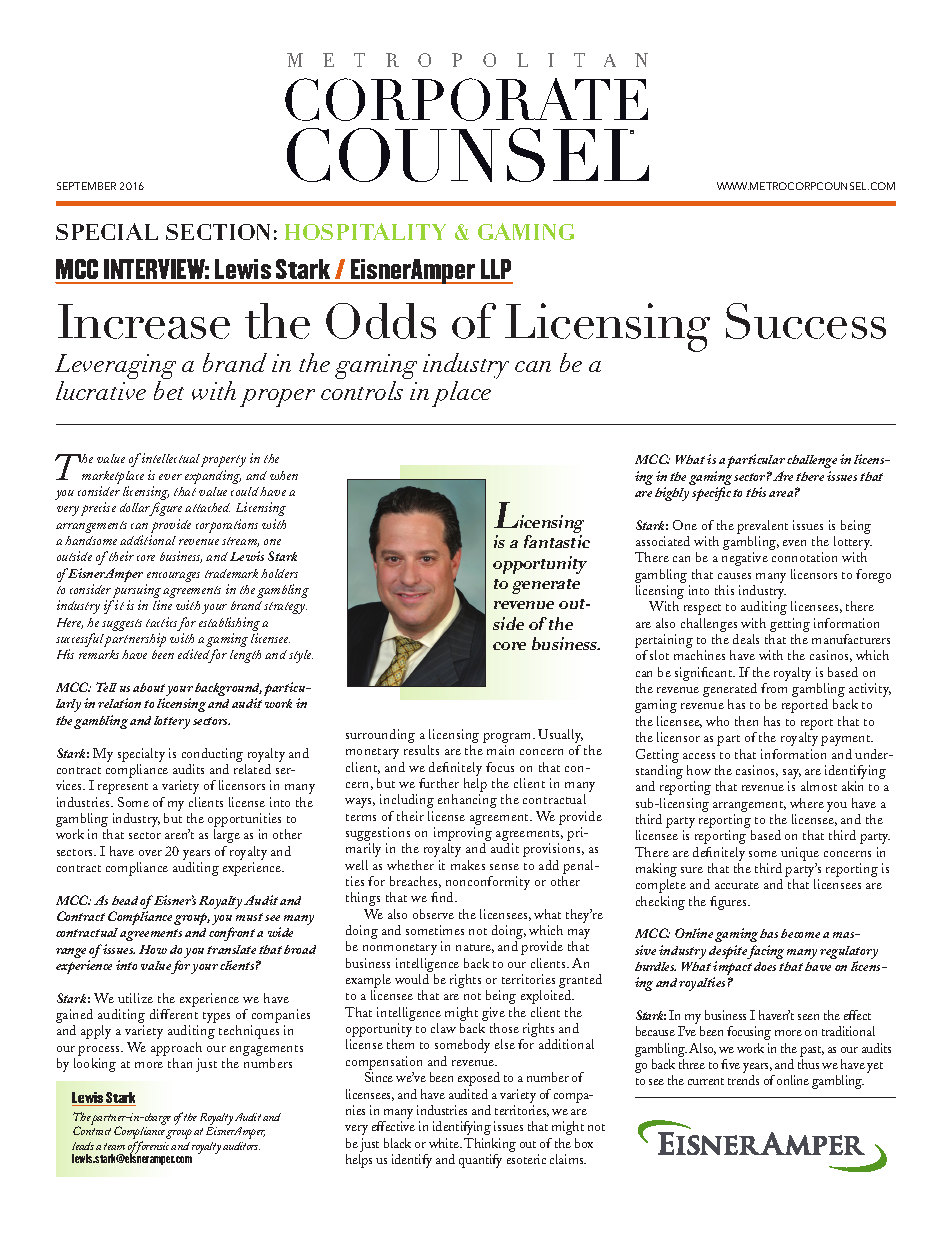  Describe the element at coordinates (114, 1146) in the page. I see `team` at that location.
